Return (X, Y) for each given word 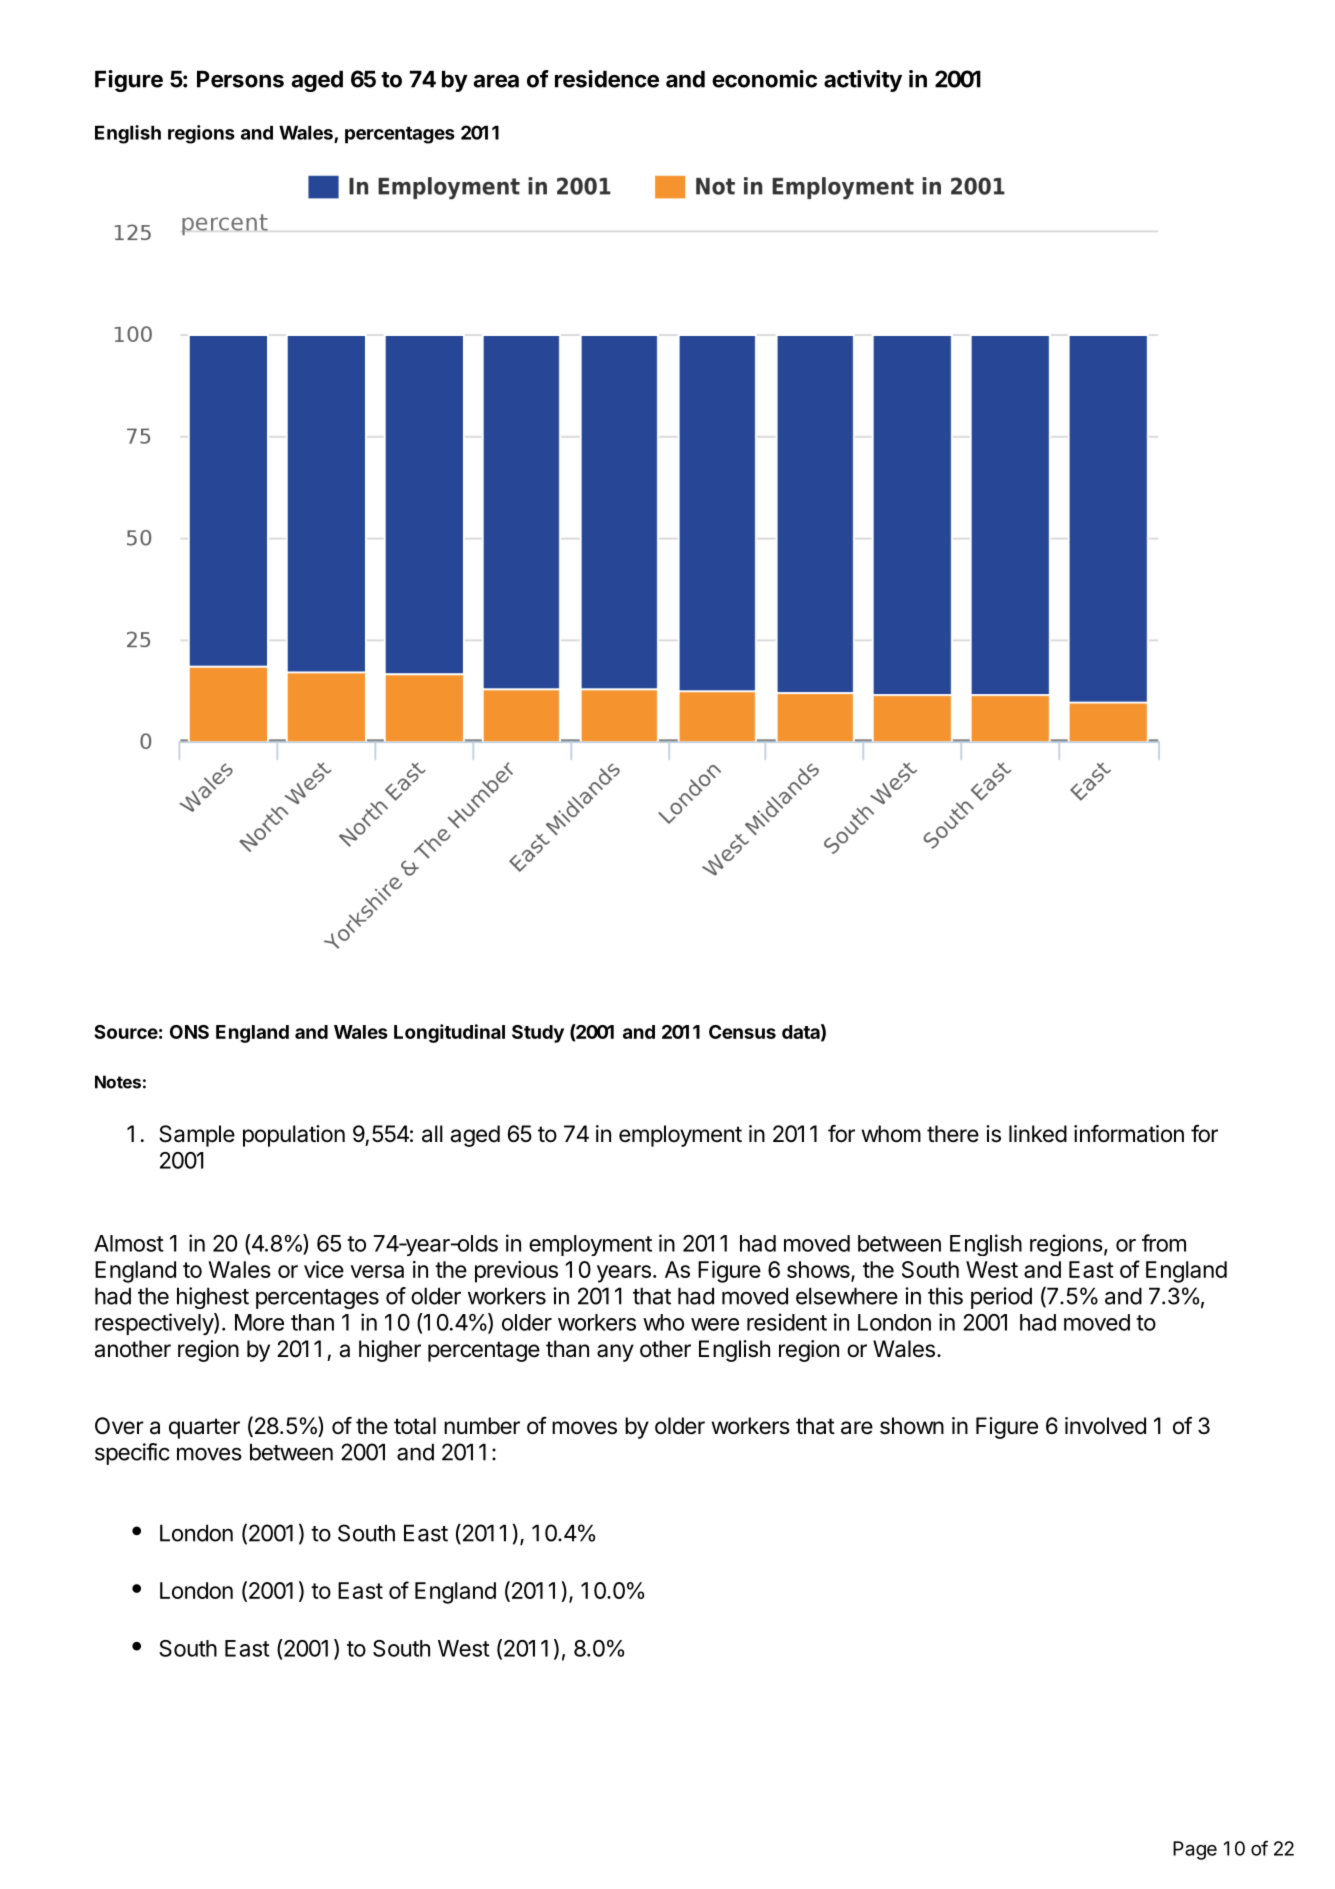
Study (538, 1034)
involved (1105, 1426)
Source (126, 1032)
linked (1038, 1134)
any (615, 1353)
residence (607, 79)
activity (863, 81)
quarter (204, 1428)
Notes (118, 1082)
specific (132, 1454)
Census (742, 1032)
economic (764, 79)
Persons (240, 79)
